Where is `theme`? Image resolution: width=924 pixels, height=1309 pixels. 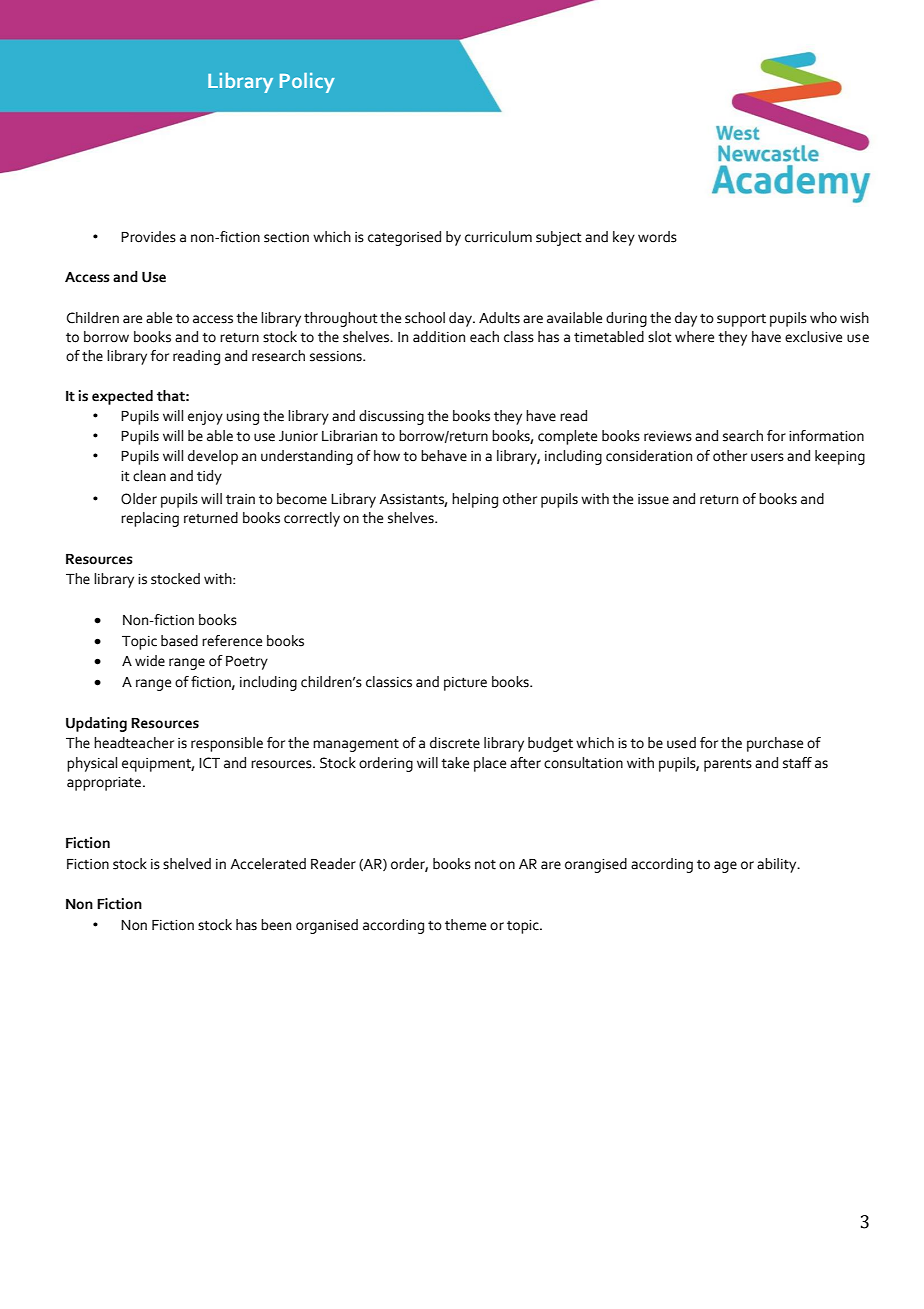 theme is located at coordinates (465, 925).
